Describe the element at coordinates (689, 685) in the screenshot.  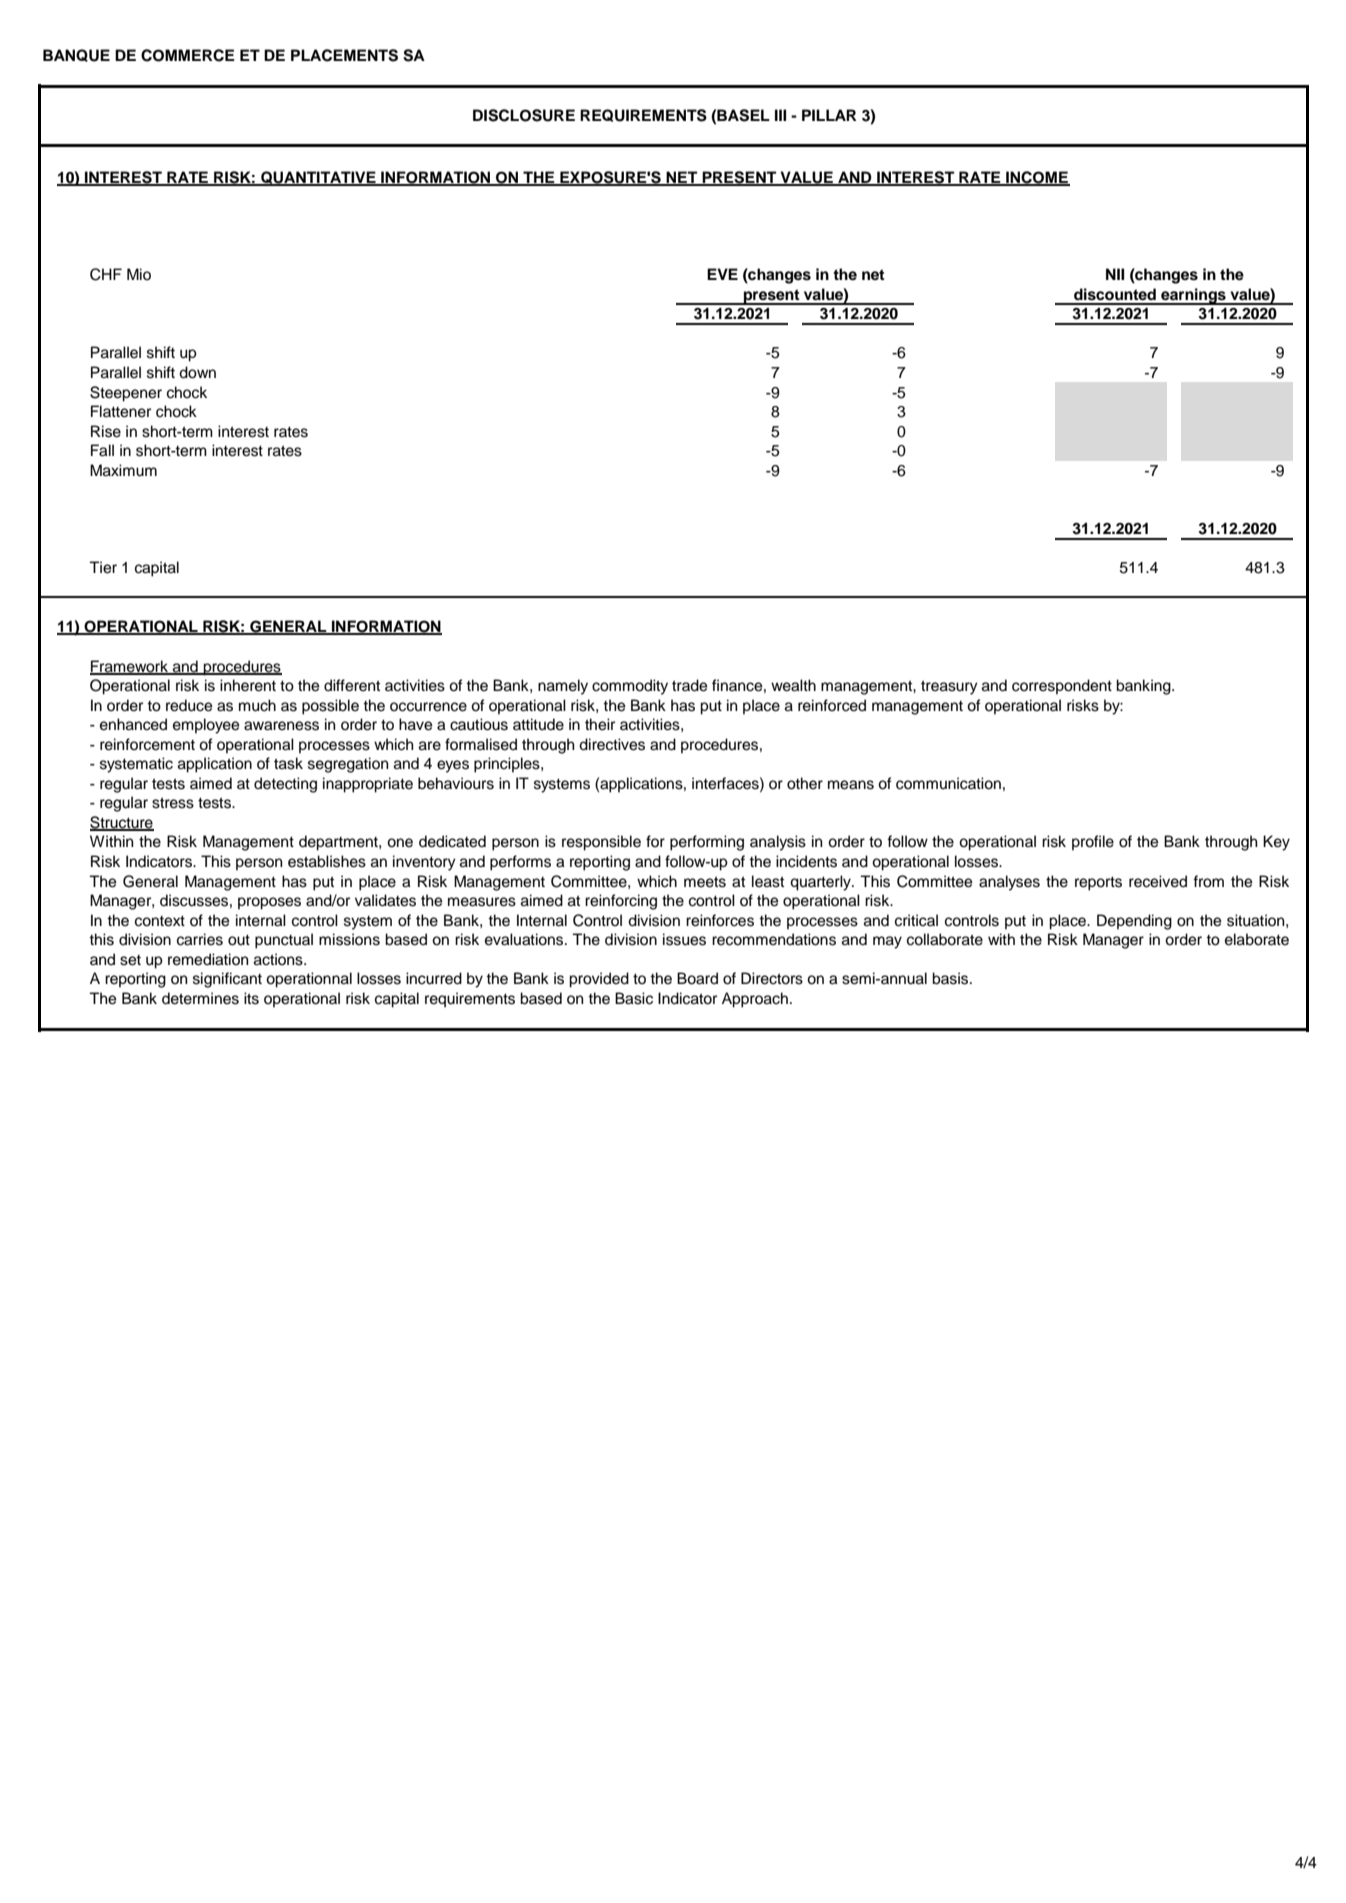
I see `trade` at that location.
